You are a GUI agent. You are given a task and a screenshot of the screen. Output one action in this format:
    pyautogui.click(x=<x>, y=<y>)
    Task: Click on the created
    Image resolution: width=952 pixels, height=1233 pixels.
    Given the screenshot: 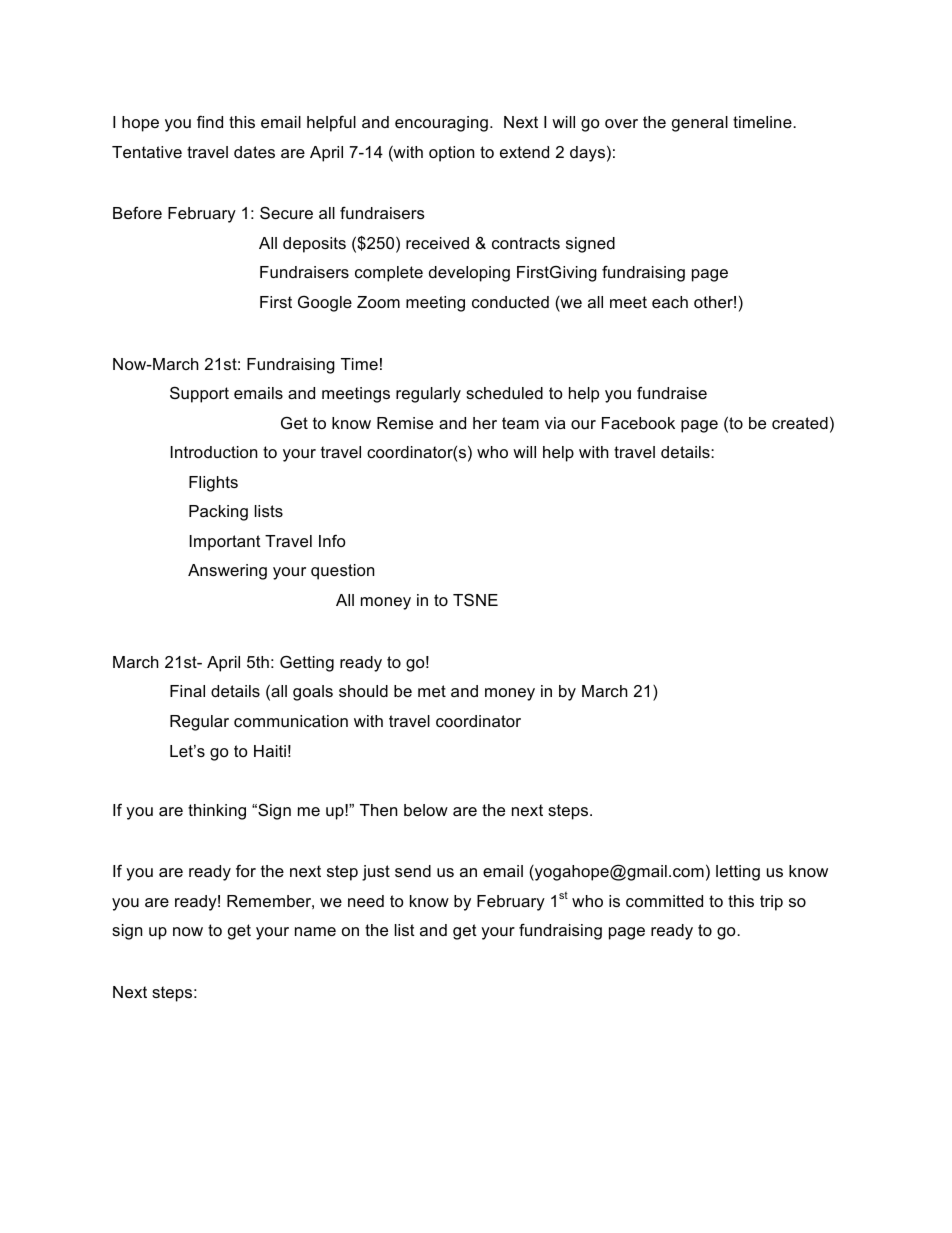 What is the action you would take?
    pyautogui.click(x=800, y=423)
